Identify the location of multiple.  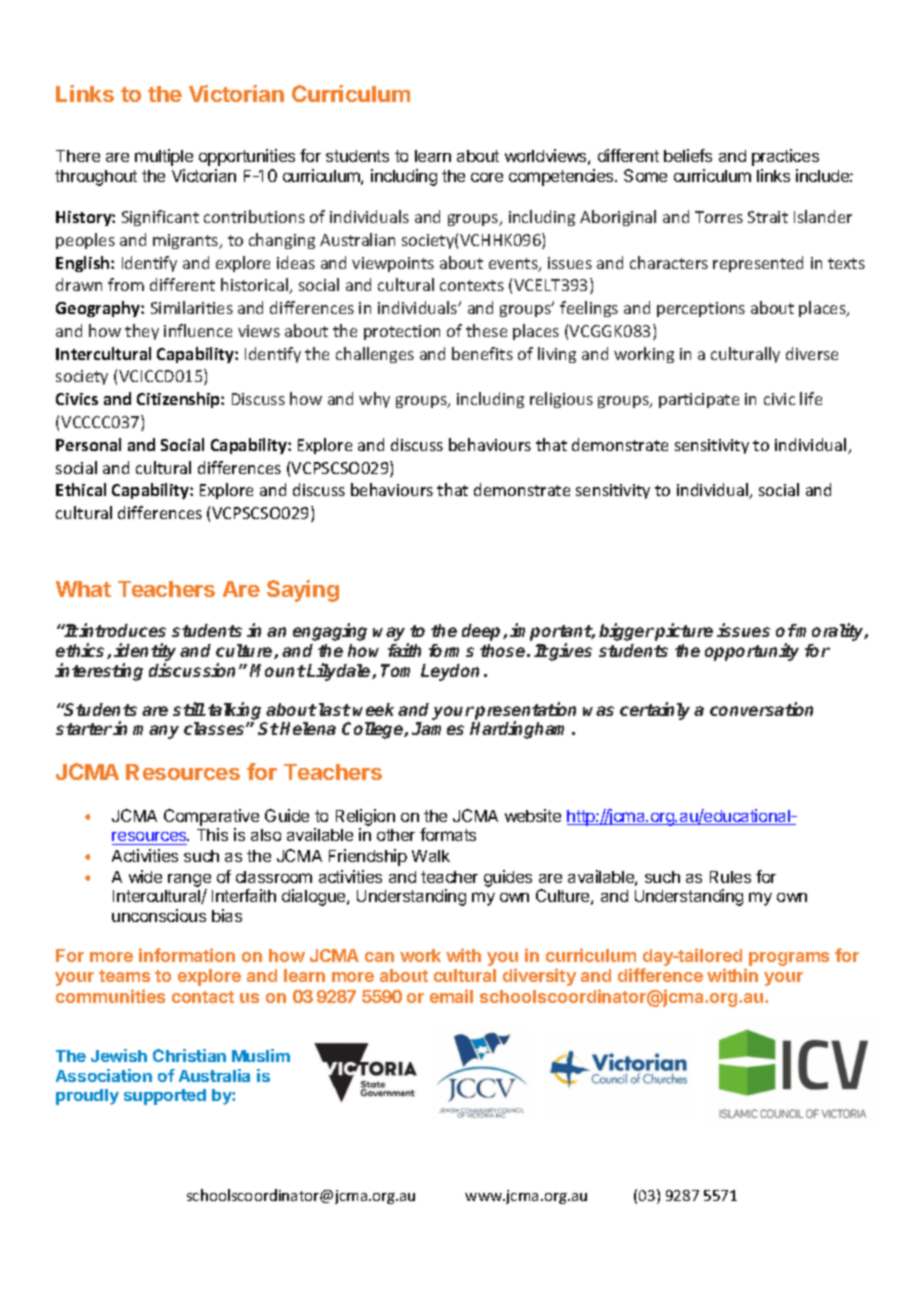
(164, 157).
